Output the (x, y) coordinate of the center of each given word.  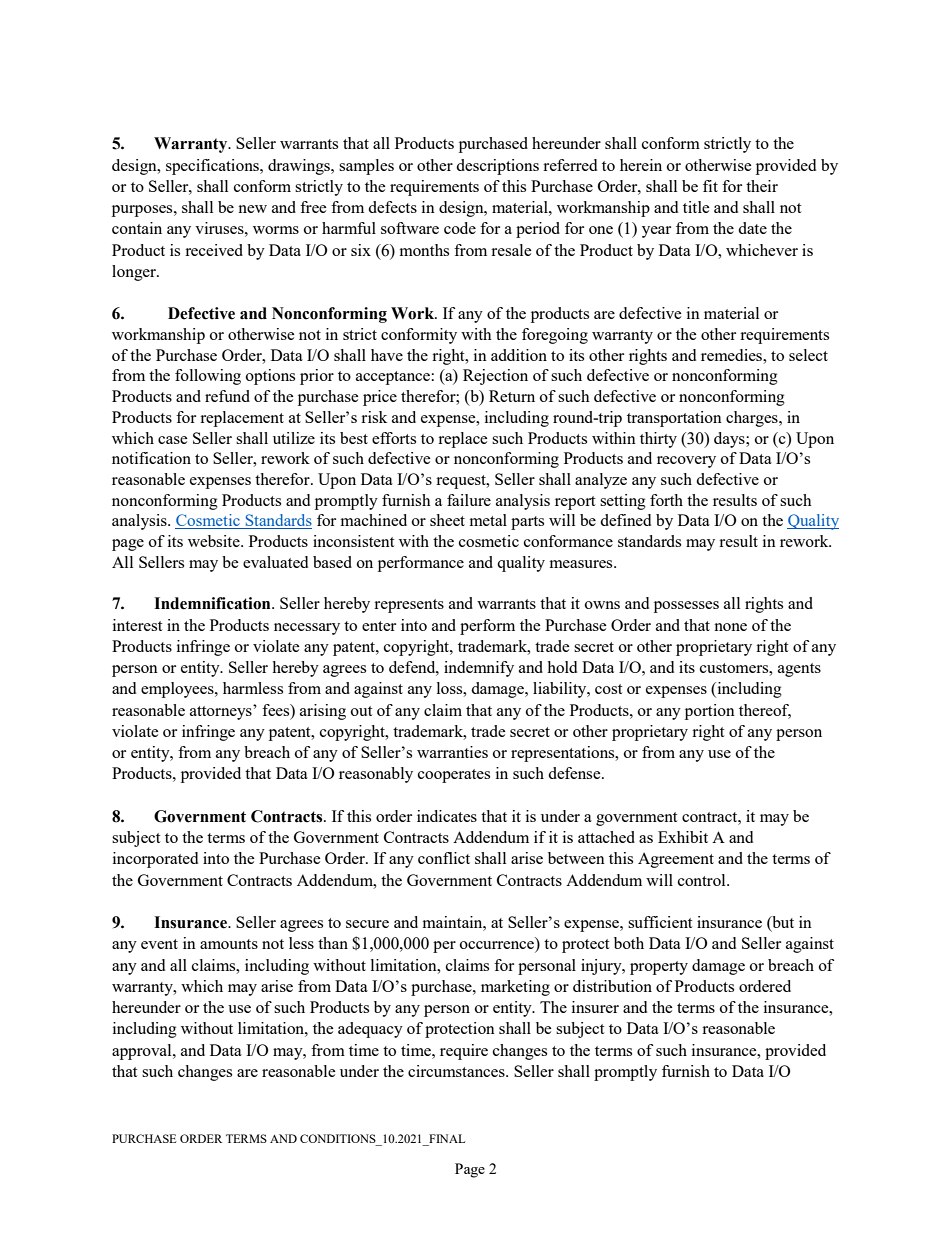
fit (710, 186)
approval (143, 1052)
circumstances (457, 1071)
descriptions (497, 167)
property (659, 968)
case (173, 440)
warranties (452, 752)
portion (710, 712)
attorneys (222, 712)
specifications (213, 167)
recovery (686, 462)
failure (469, 500)
